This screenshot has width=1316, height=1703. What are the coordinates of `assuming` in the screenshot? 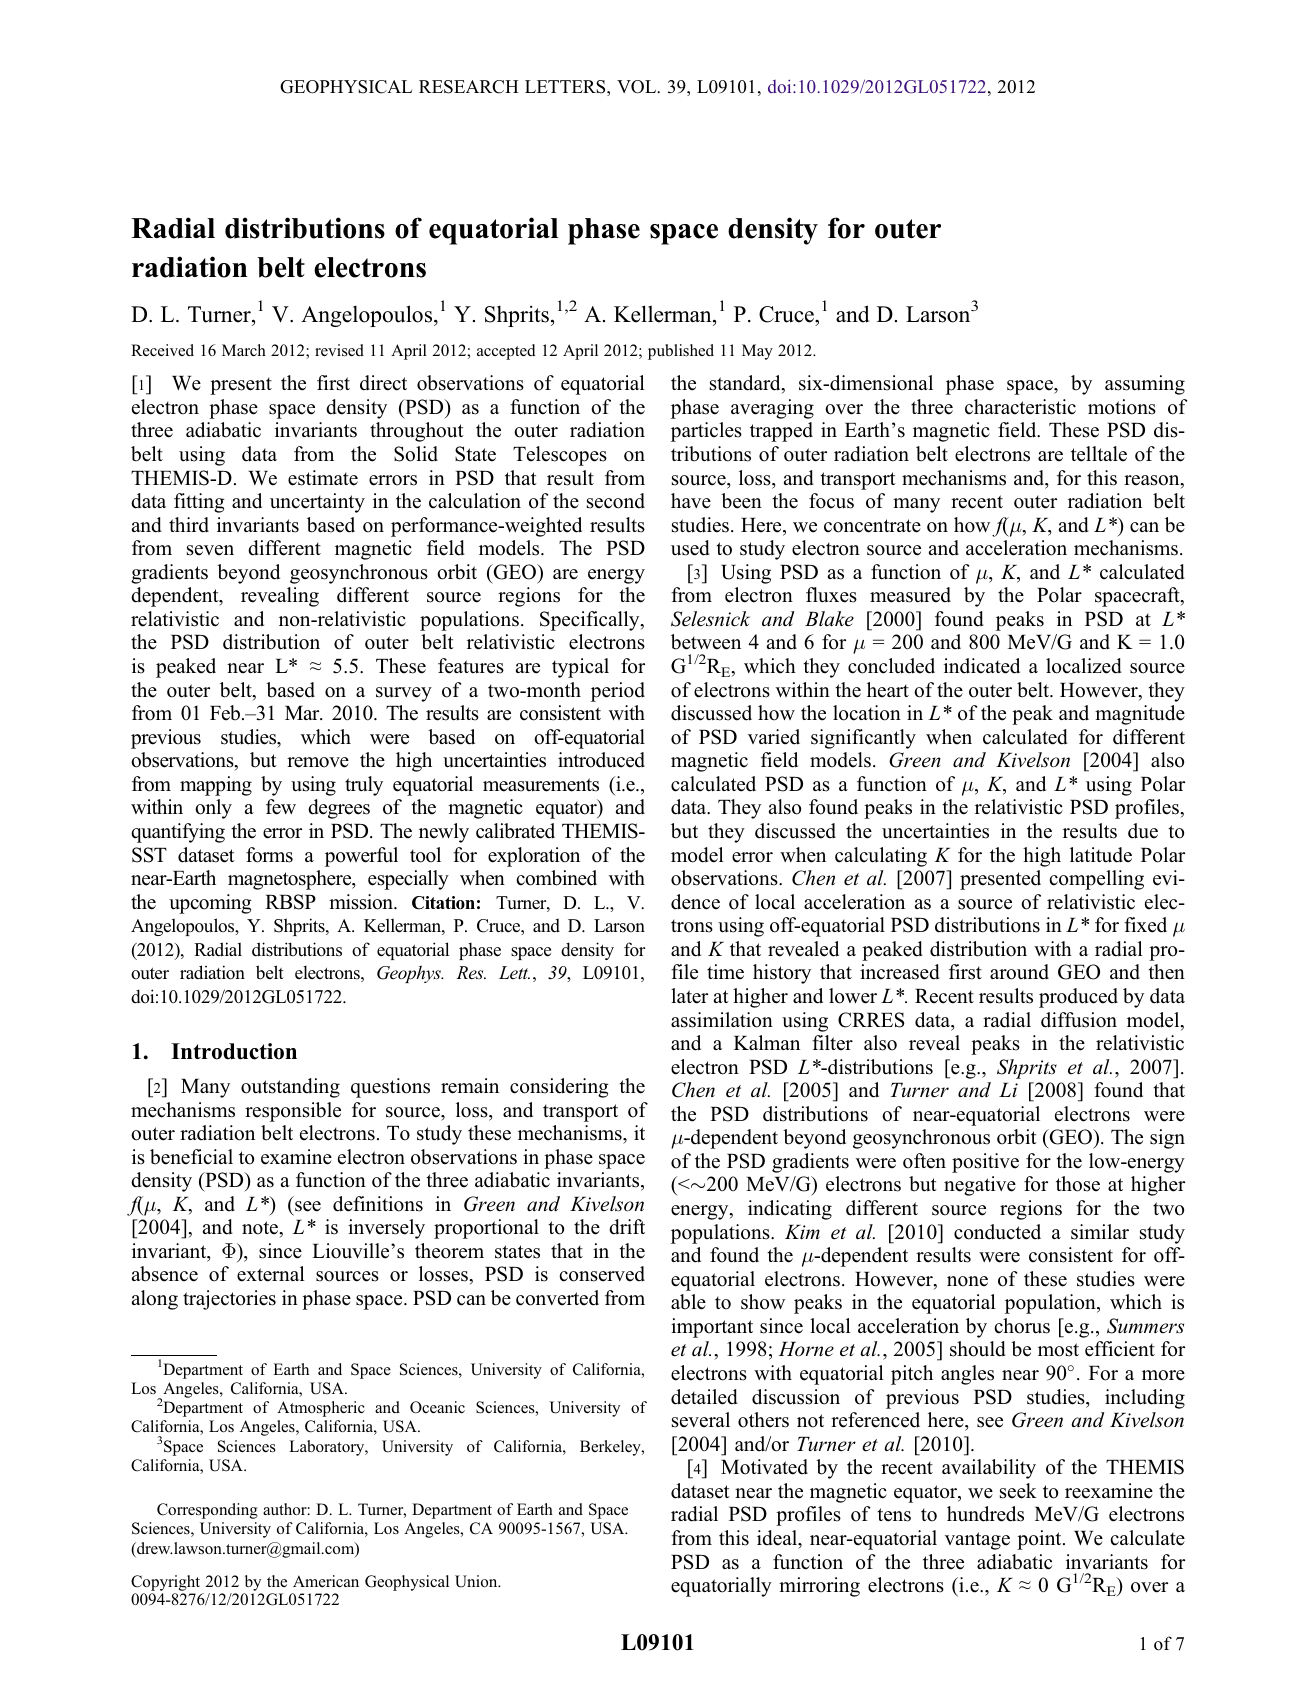 It's located at (1145, 385).
